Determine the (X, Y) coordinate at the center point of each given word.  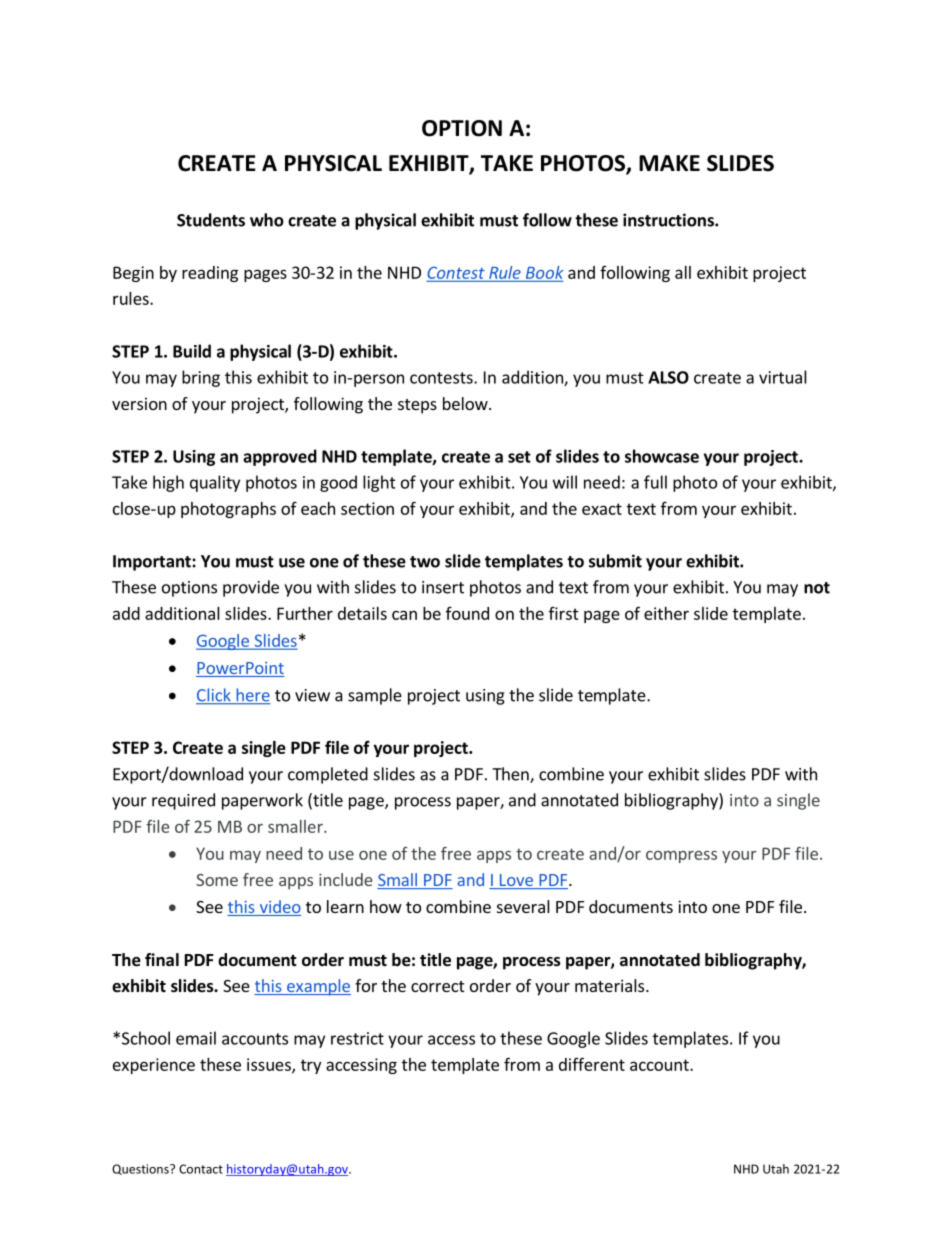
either (666, 613)
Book (544, 272)
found (467, 613)
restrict (357, 1038)
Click (214, 696)
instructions (669, 220)
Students (211, 220)
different (592, 1064)
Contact (201, 1169)
